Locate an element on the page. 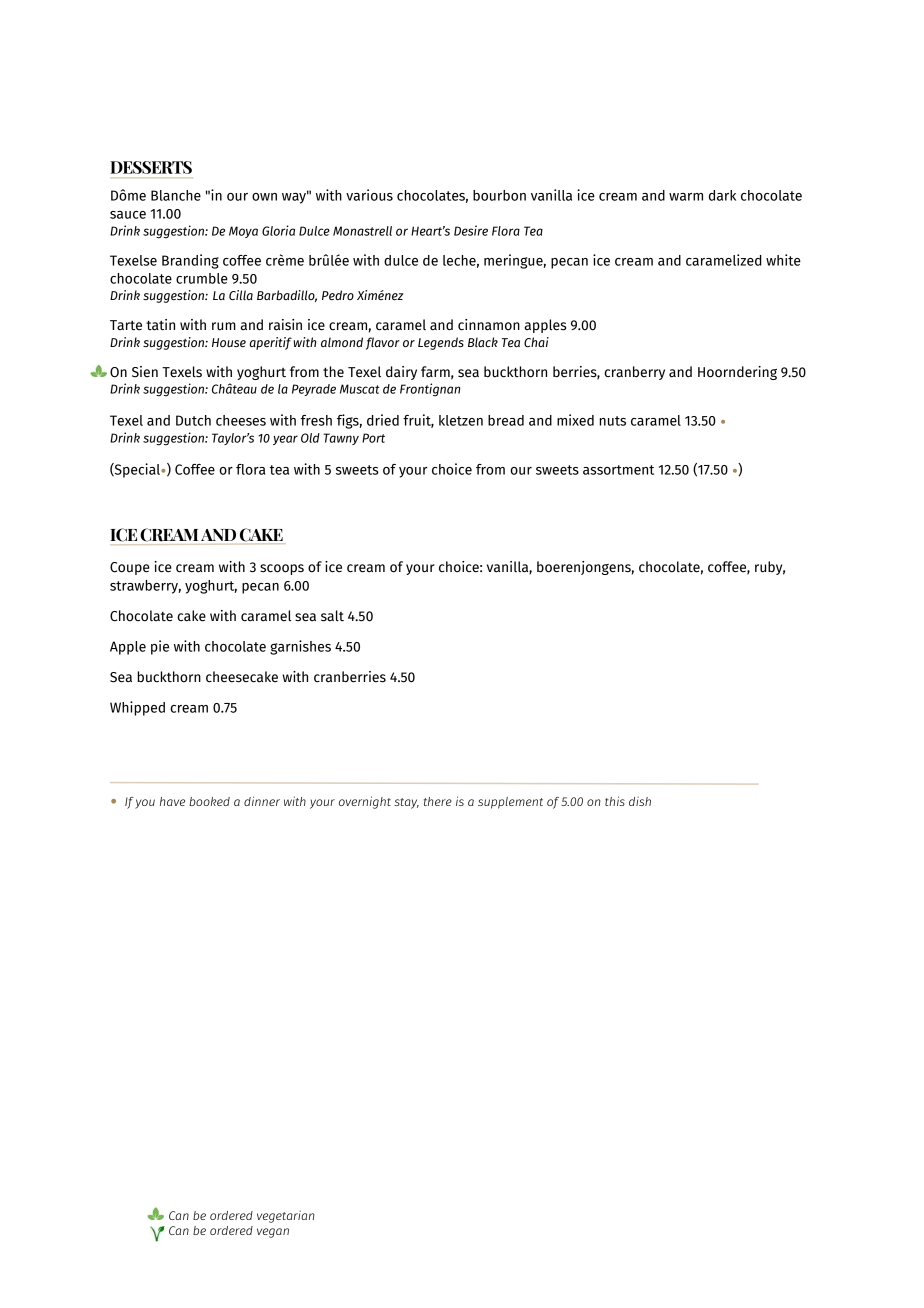 Image resolution: width=924 pixels, height=1308 pixels. Moya is located at coordinates (243, 232).
